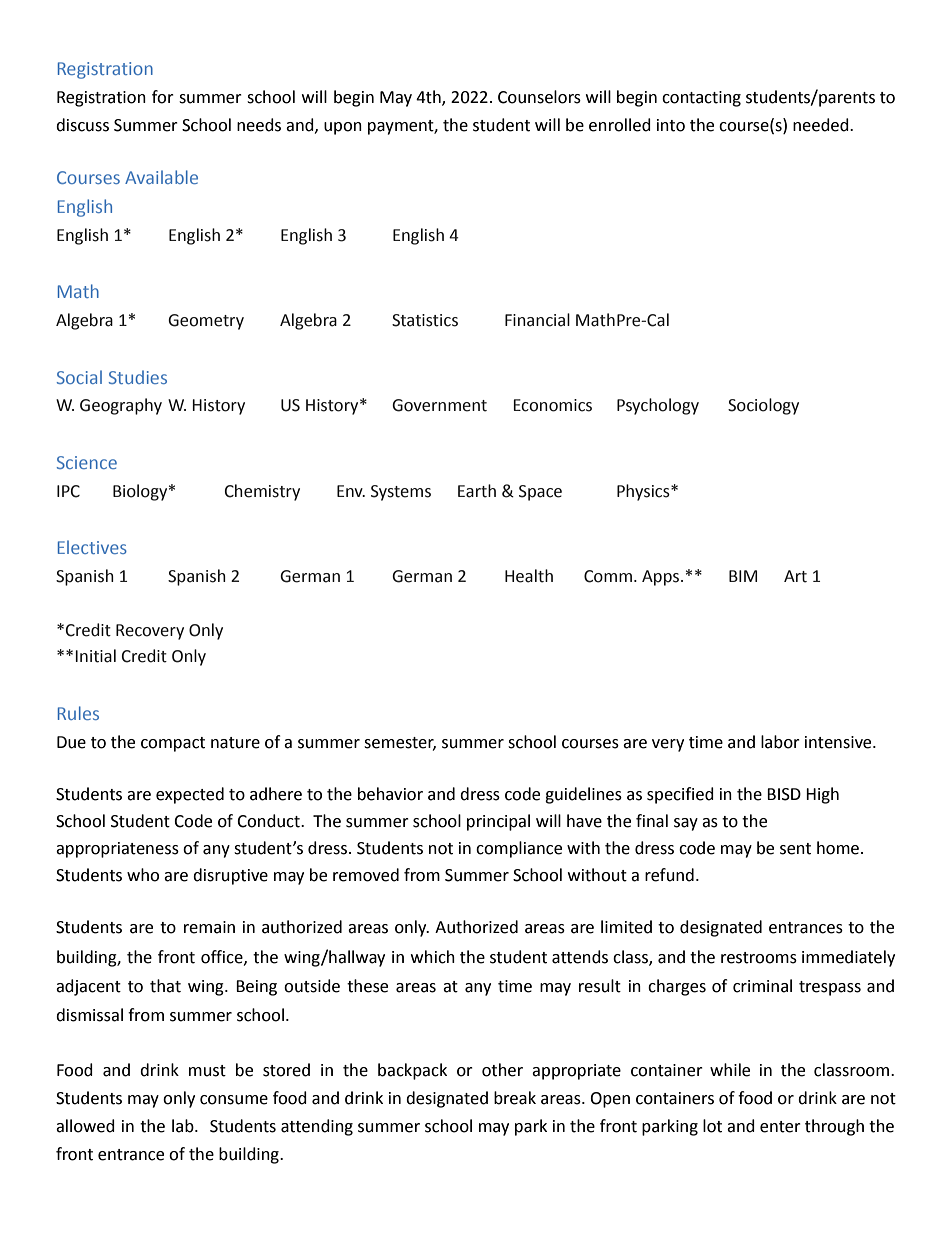 This screenshot has height=1233, width=952. I want to click on Government, so click(439, 405).
